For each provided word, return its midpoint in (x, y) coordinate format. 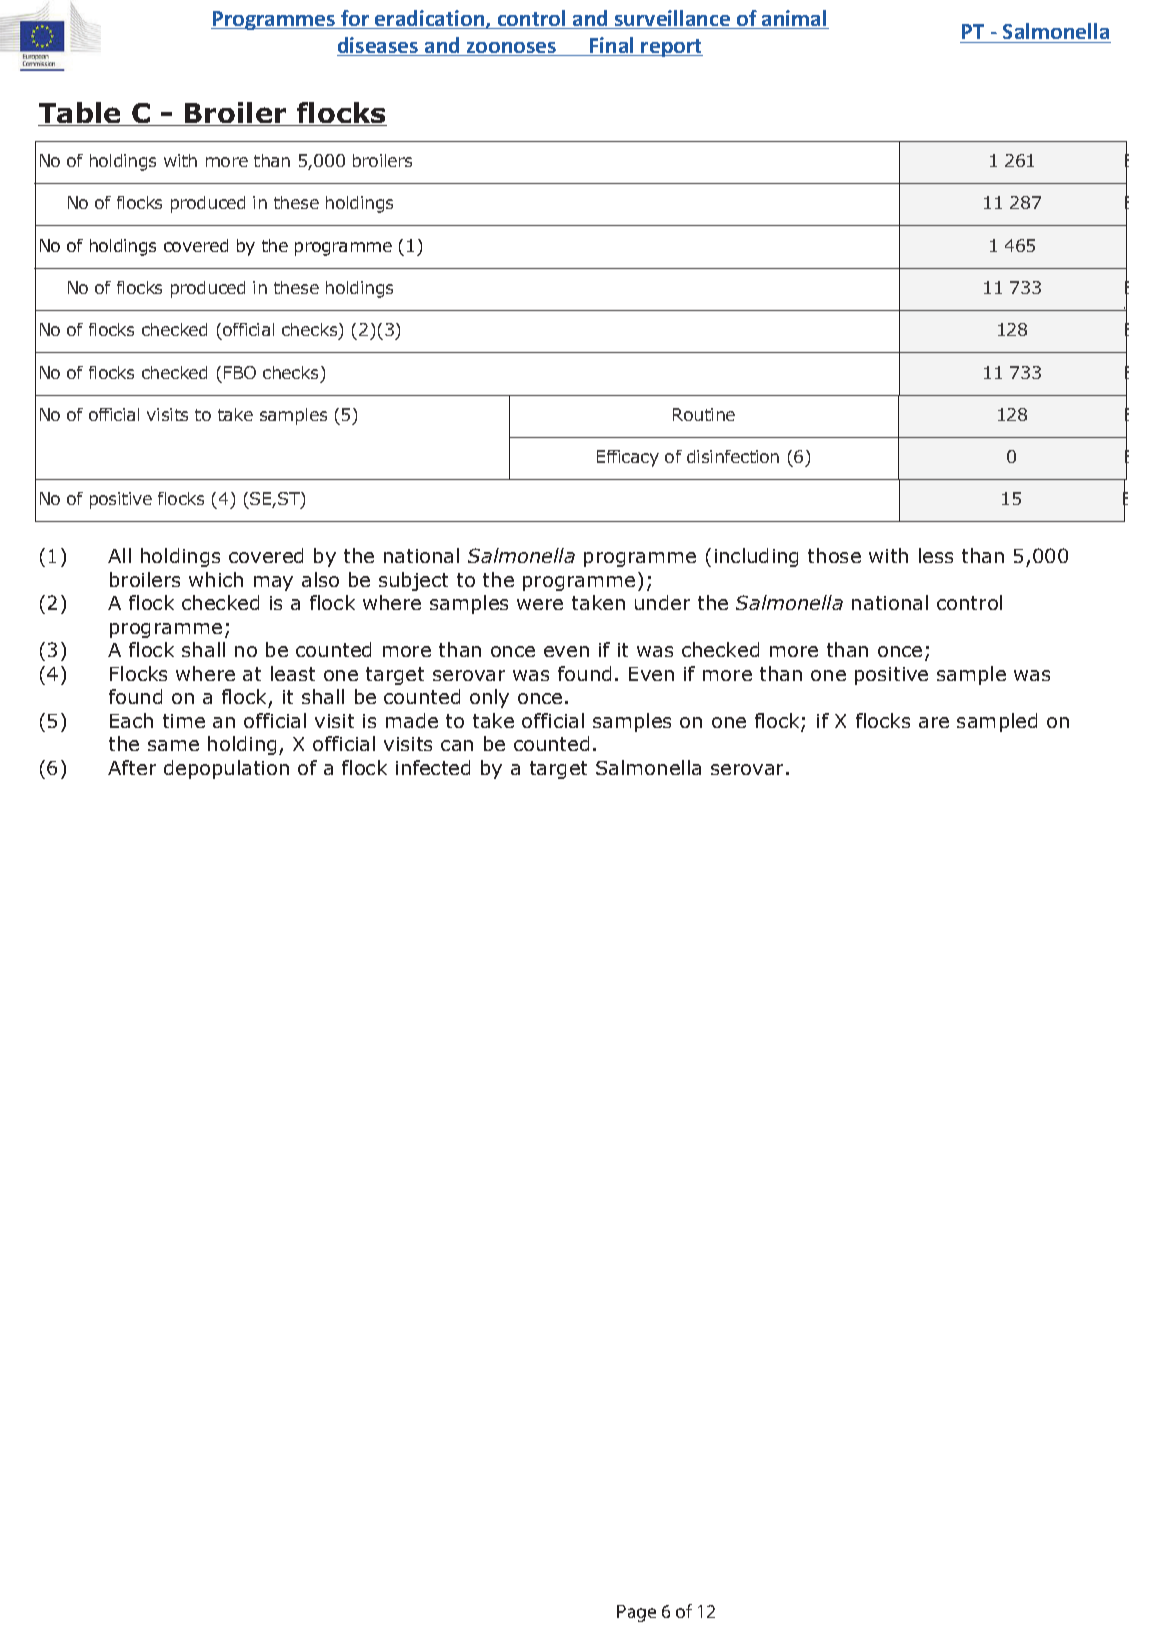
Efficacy (628, 458)
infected (433, 767)
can (457, 745)
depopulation (226, 769)
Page (636, 1613)
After (132, 767)
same (173, 745)
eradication (430, 19)
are (934, 722)
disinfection (733, 456)
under (662, 602)
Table (80, 114)
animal (794, 19)
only (489, 698)
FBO (240, 372)
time (184, 721)
